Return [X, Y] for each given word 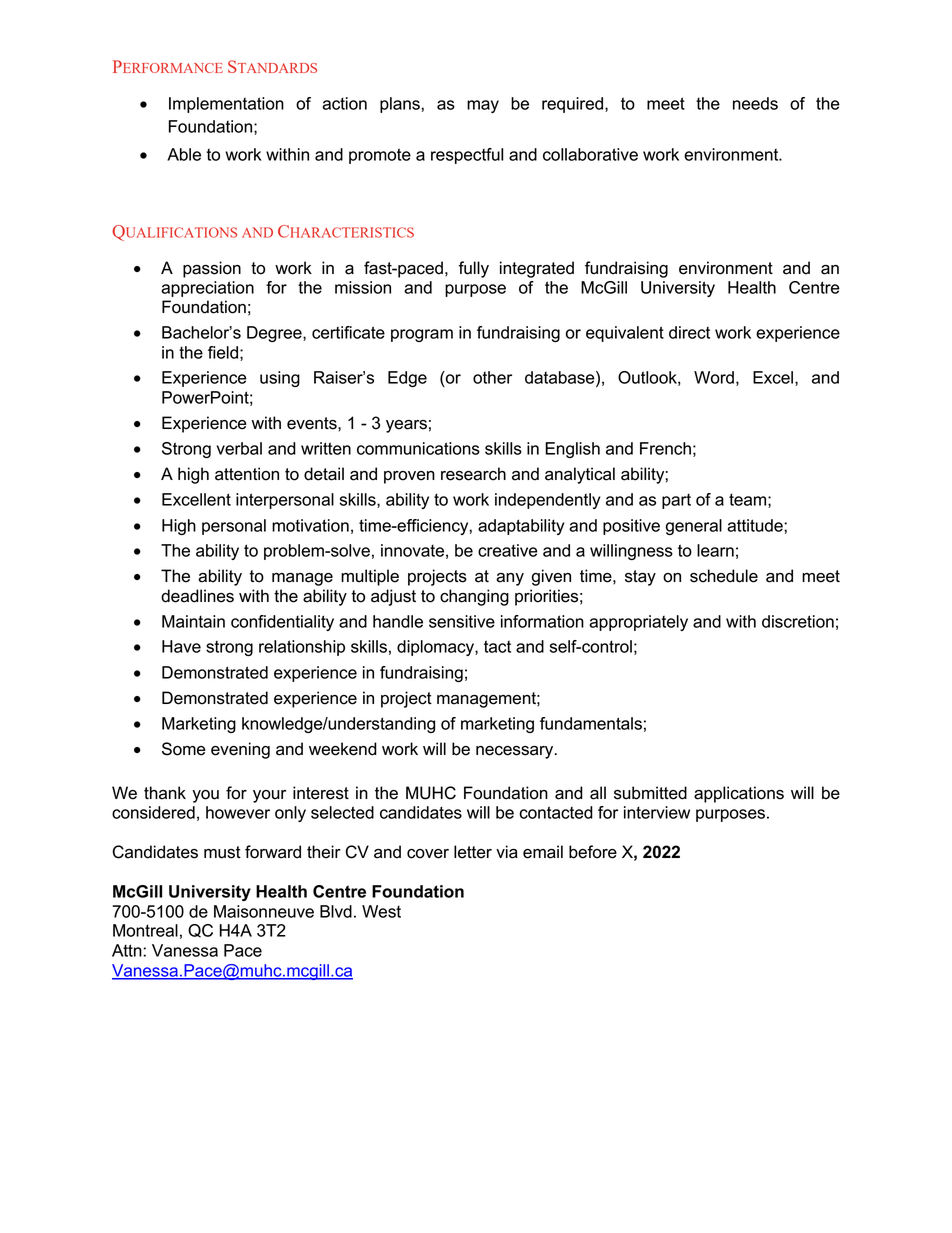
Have [181, 646]
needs [755, 103]
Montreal [145, 930]
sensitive [462, 621]
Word [714, 377]
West [381, 911]
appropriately [638, 623]
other [492, 377]
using [280, 379]
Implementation [226, 105]
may [483, 106]
